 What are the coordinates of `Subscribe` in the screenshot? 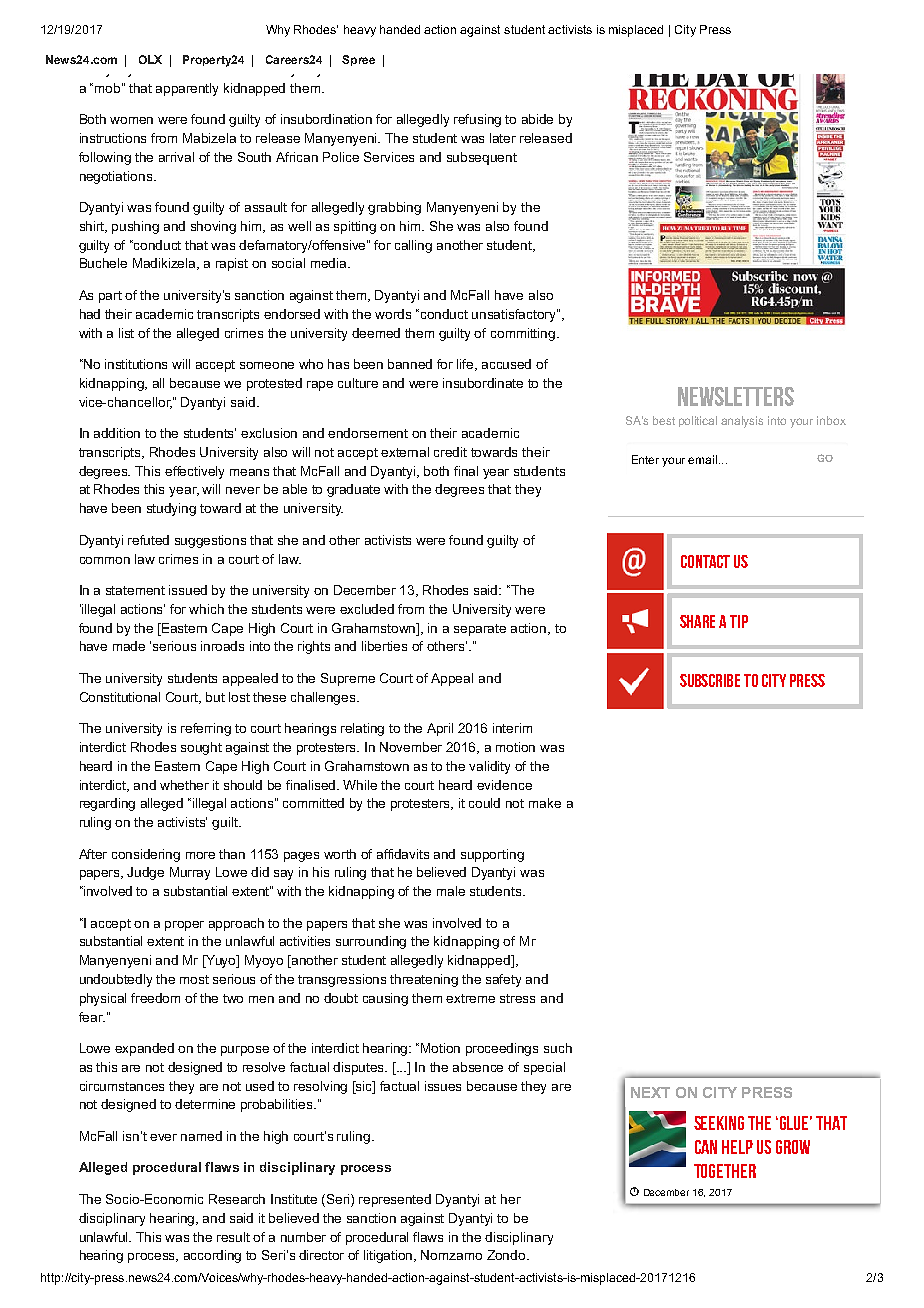 It's located at (710, 680).
